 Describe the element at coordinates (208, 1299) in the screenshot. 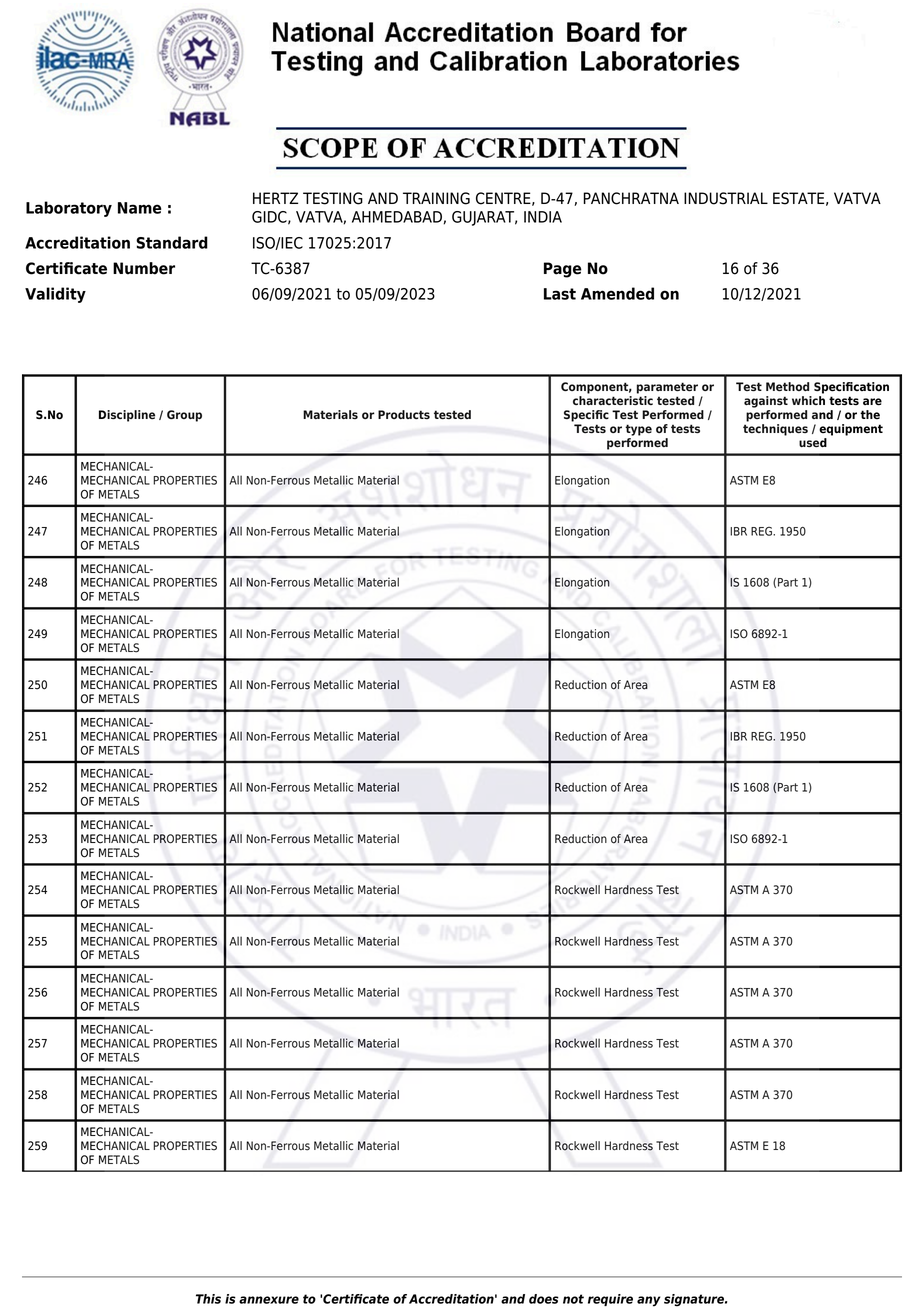

I see `This` at that location.
